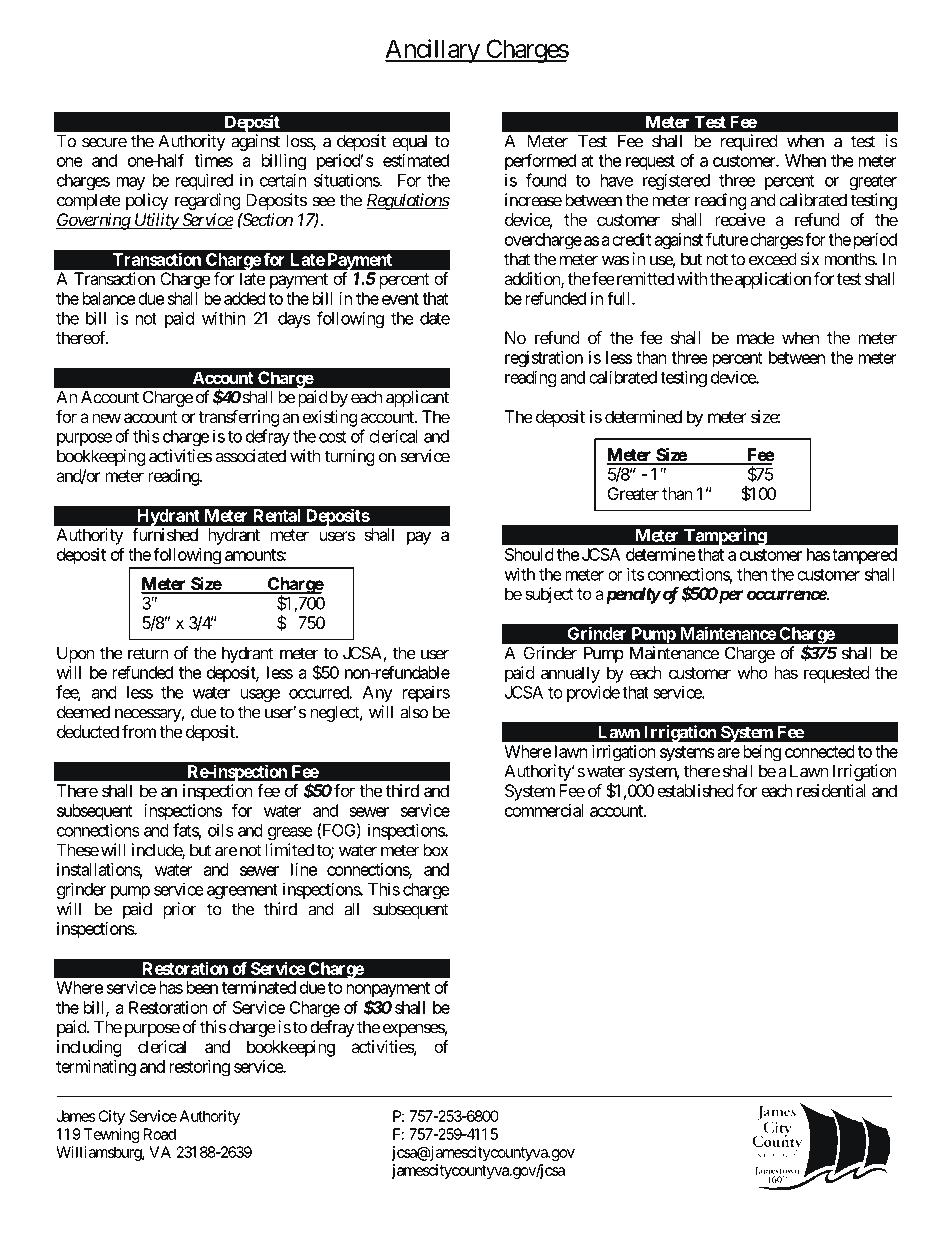  Describe the element at coordinates (529, 554) in the document. I see `Should` at that location.
